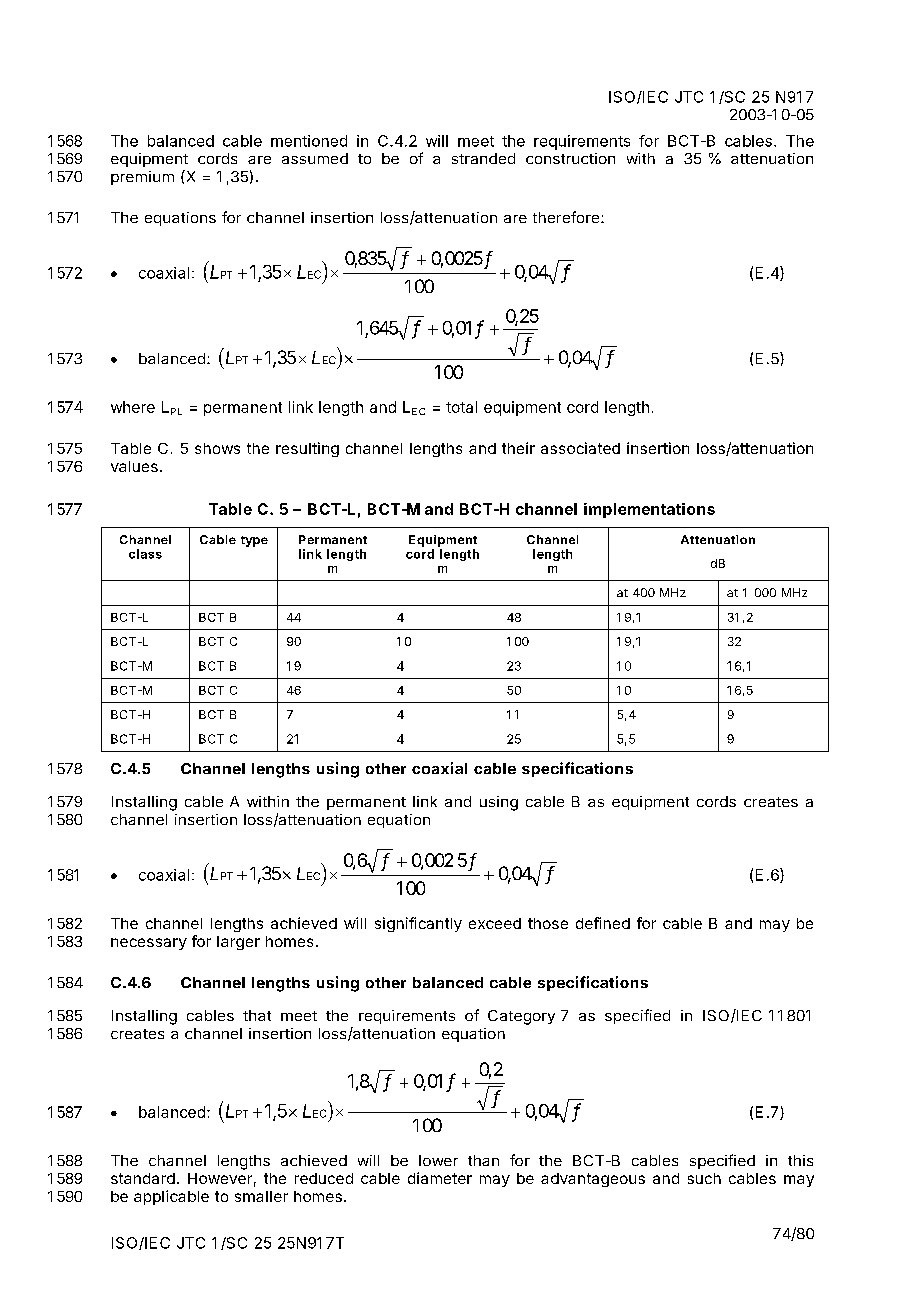 Image resolution: width=924 pixels, height=1308 pixels. What do you see at coordinates (142, 178) in the screenshot?
I see `premium` at bounding box center [142, 178].
